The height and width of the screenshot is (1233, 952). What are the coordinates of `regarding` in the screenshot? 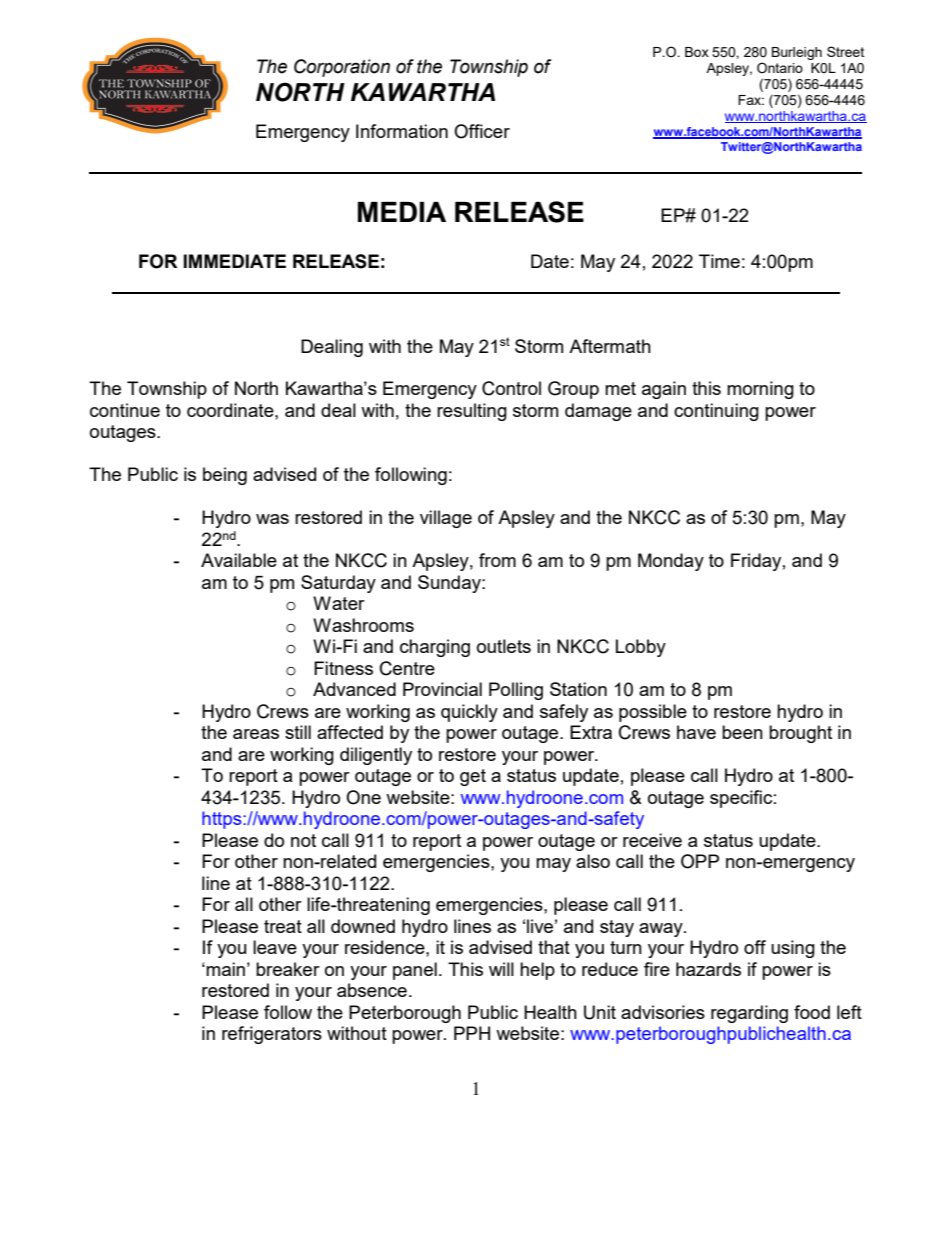 It's located at (749, 1014).
